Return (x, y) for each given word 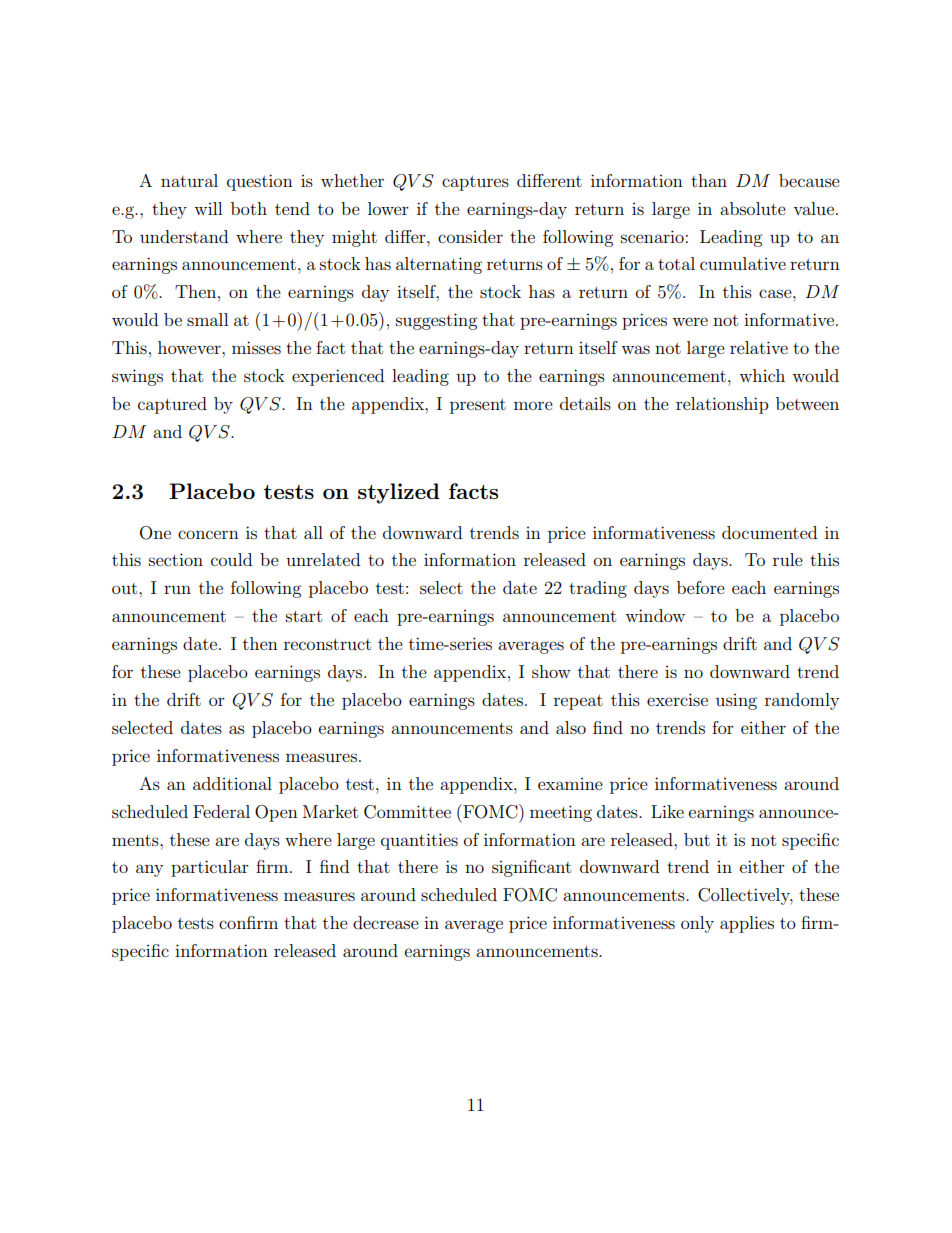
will (208, 208)
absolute (753, 208)
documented (769, 532)
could (231, 559)
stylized (399, 493)
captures (475, 183)
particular (210, 868)
